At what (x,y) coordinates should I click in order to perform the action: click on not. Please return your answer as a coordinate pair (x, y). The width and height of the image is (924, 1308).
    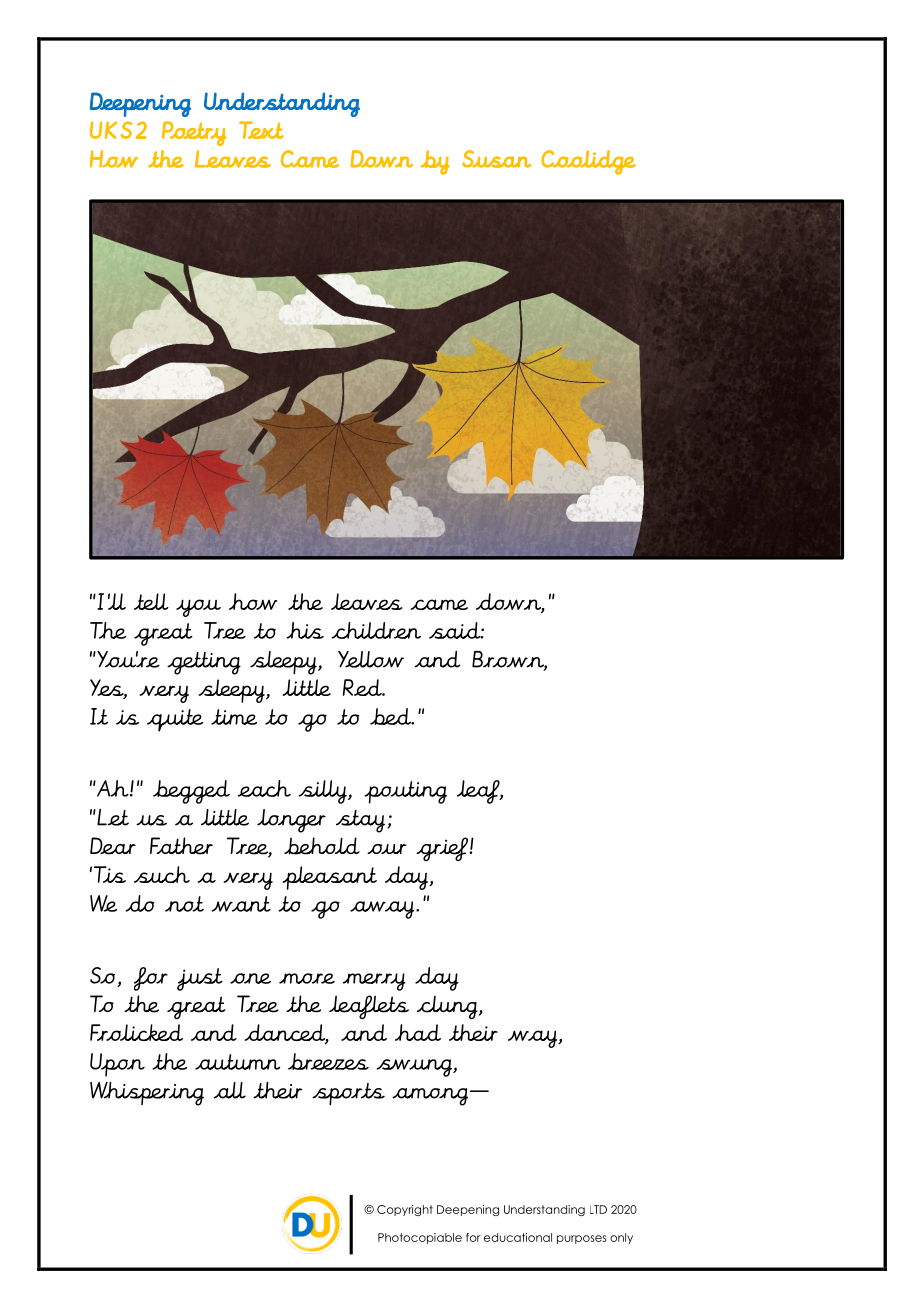
    Looking at the image, I should click on (184, 904).
